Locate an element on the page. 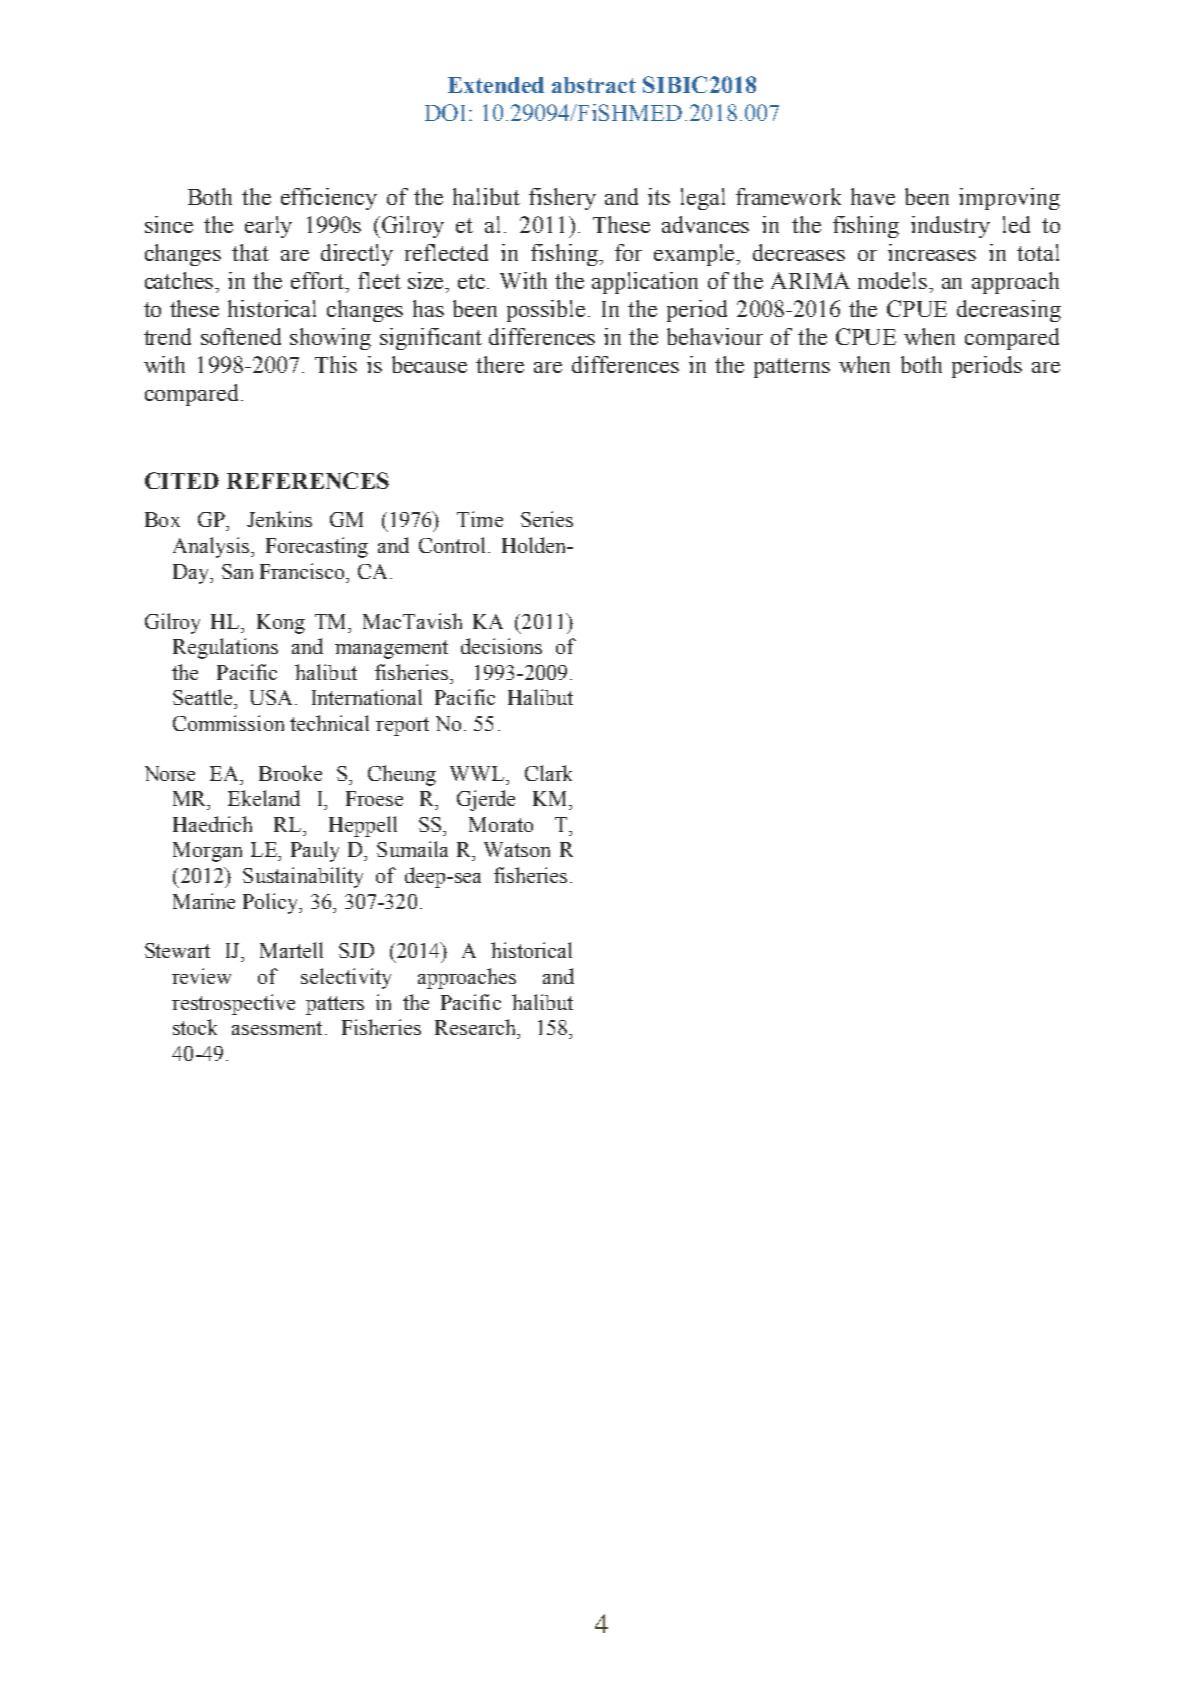  Series is located at coordinates (547, 519).
